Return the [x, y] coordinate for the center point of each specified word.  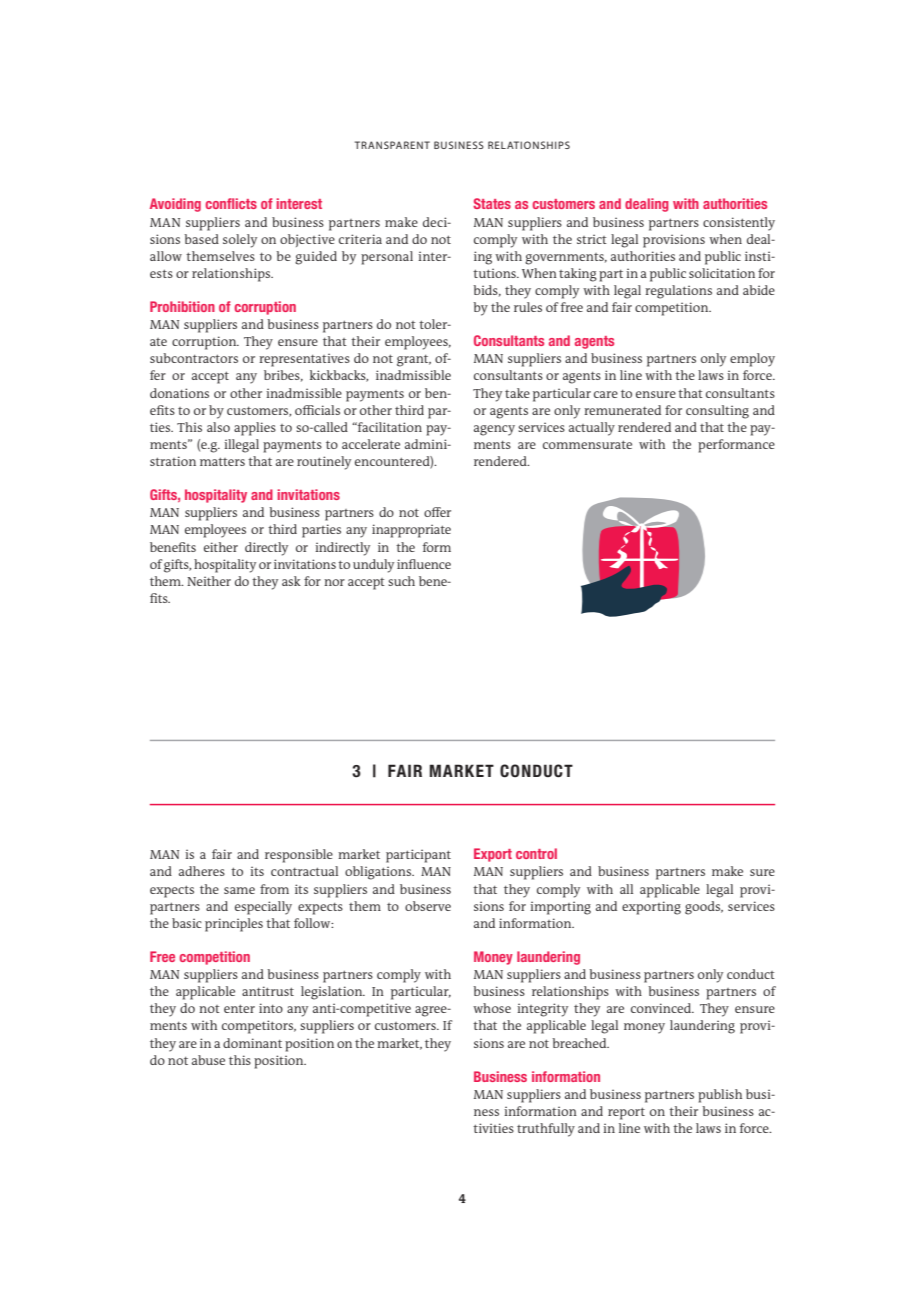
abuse [208, 1060]
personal [387, 258]
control [536, 853]
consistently [739, 224]
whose [492, 1008]
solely [240, 241]
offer [437, 512]
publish [720, 1096]
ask [291, 581]
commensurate [587, 444]
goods [704, 908]
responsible [299, 856]
